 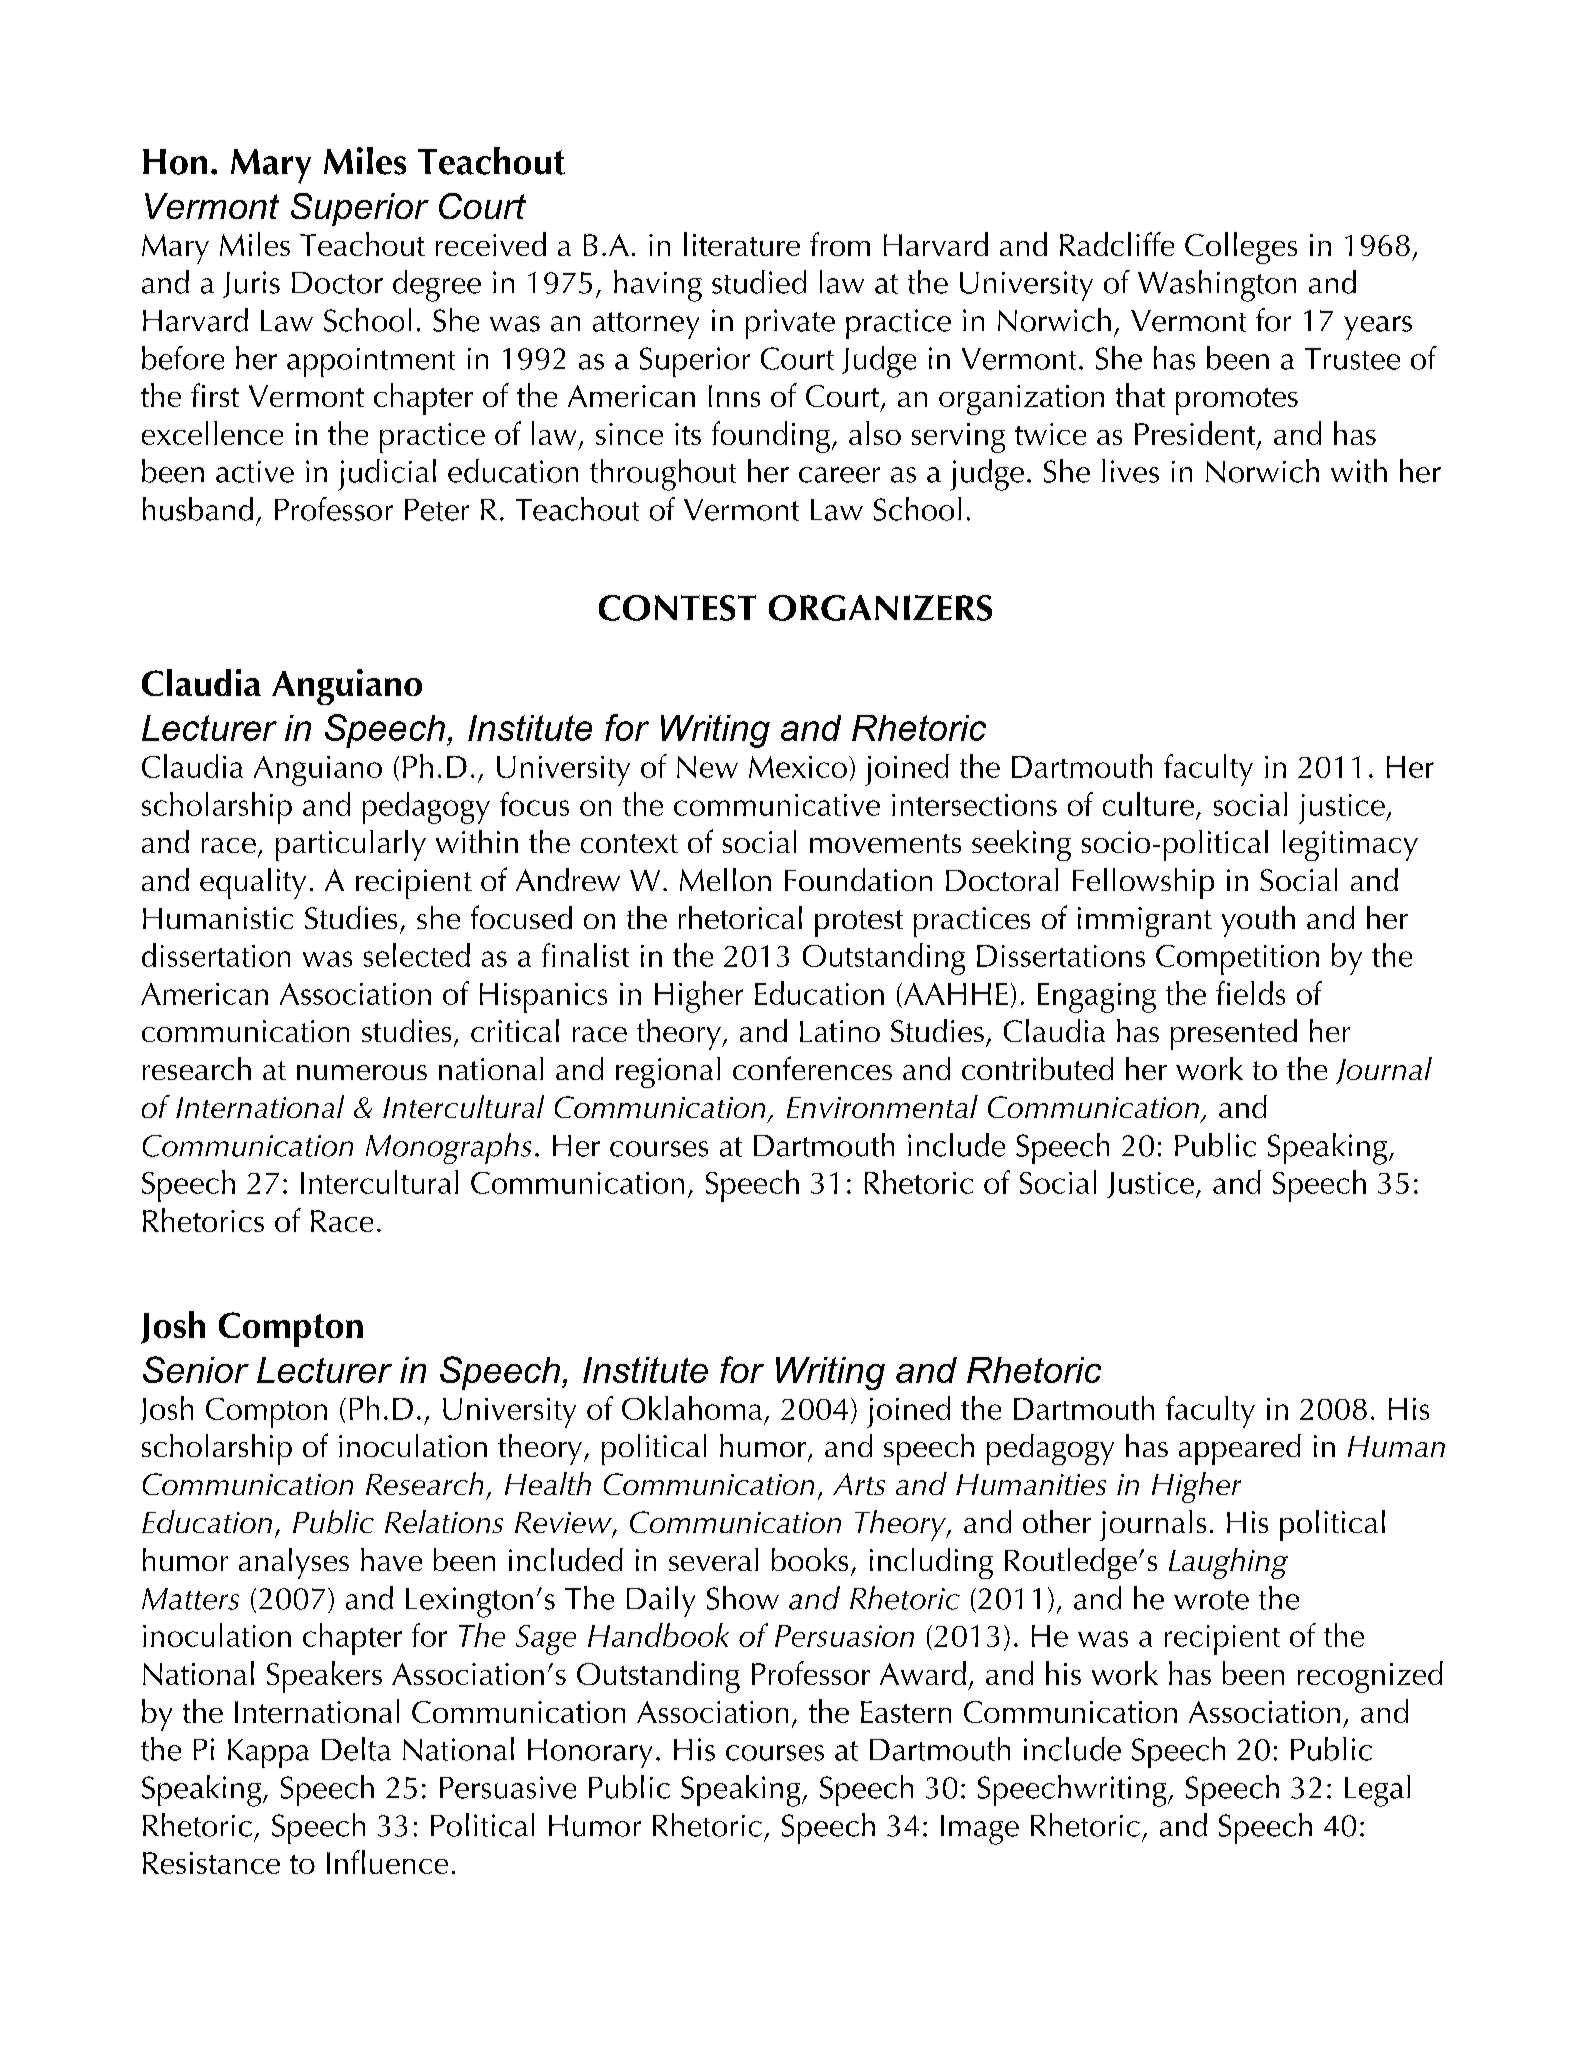 What do you see at coordinates (362, 1072) in the image?
I see `numerous` at bounding box center [362, 1072].
